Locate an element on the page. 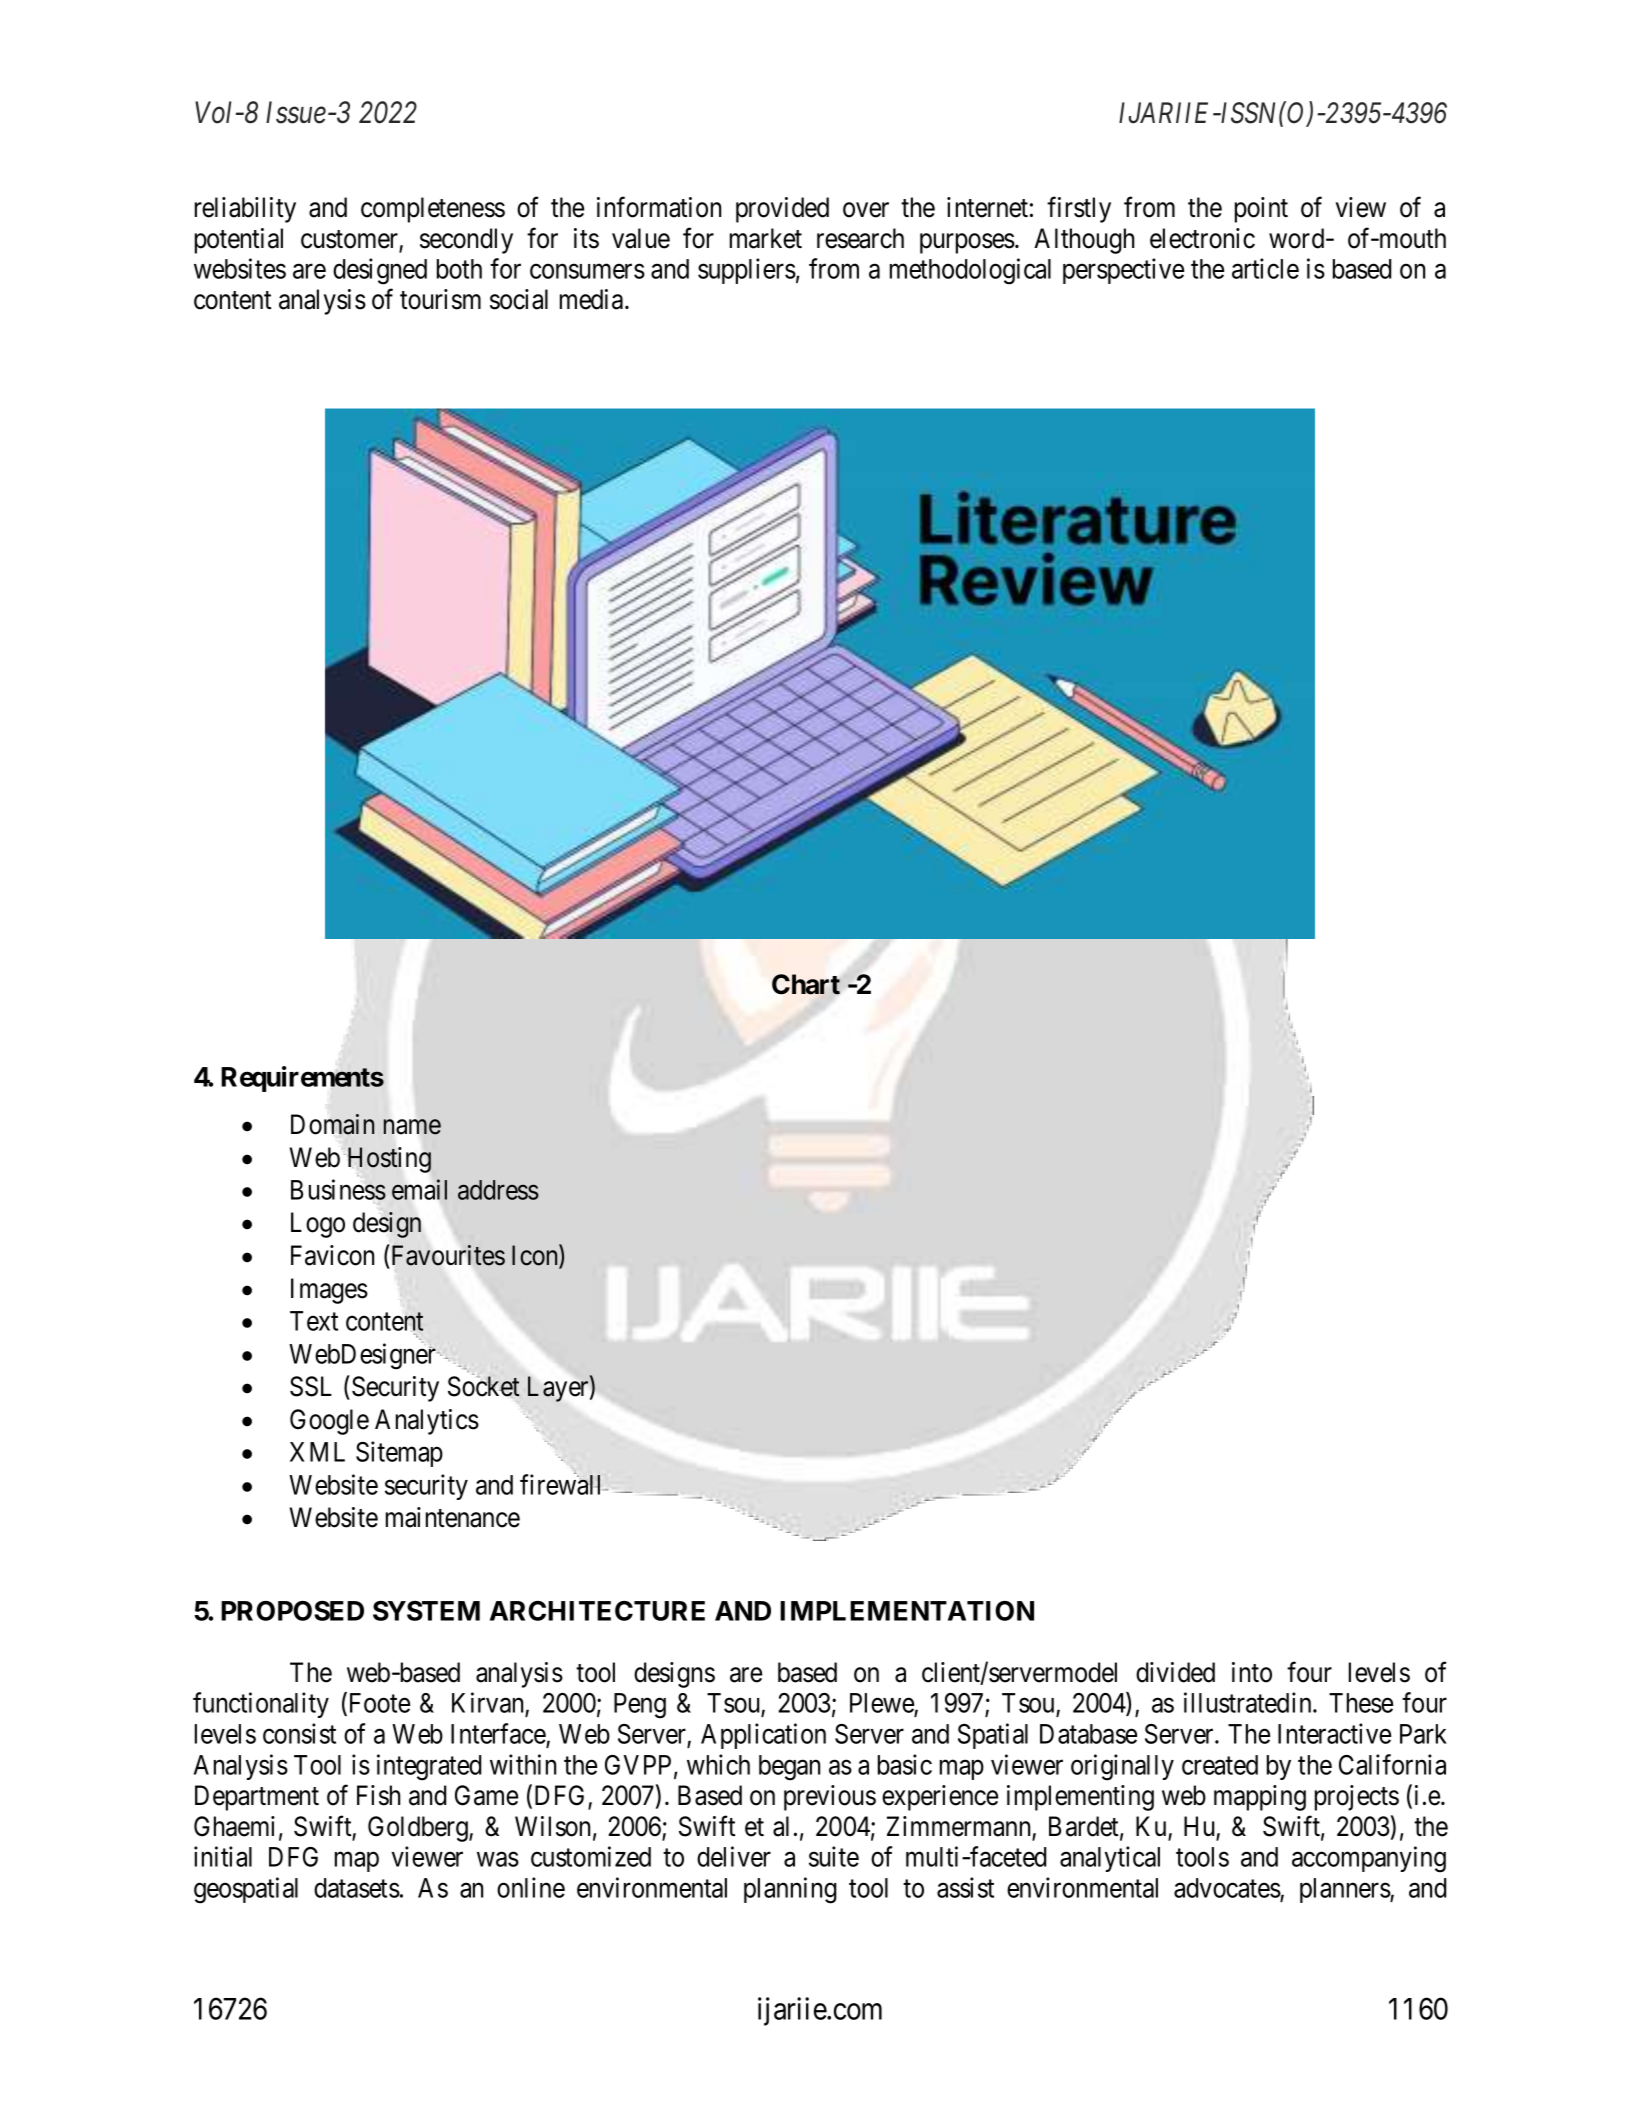 This page has width=1640, height=2123. perspective is located at coordinates (1123, 271).
